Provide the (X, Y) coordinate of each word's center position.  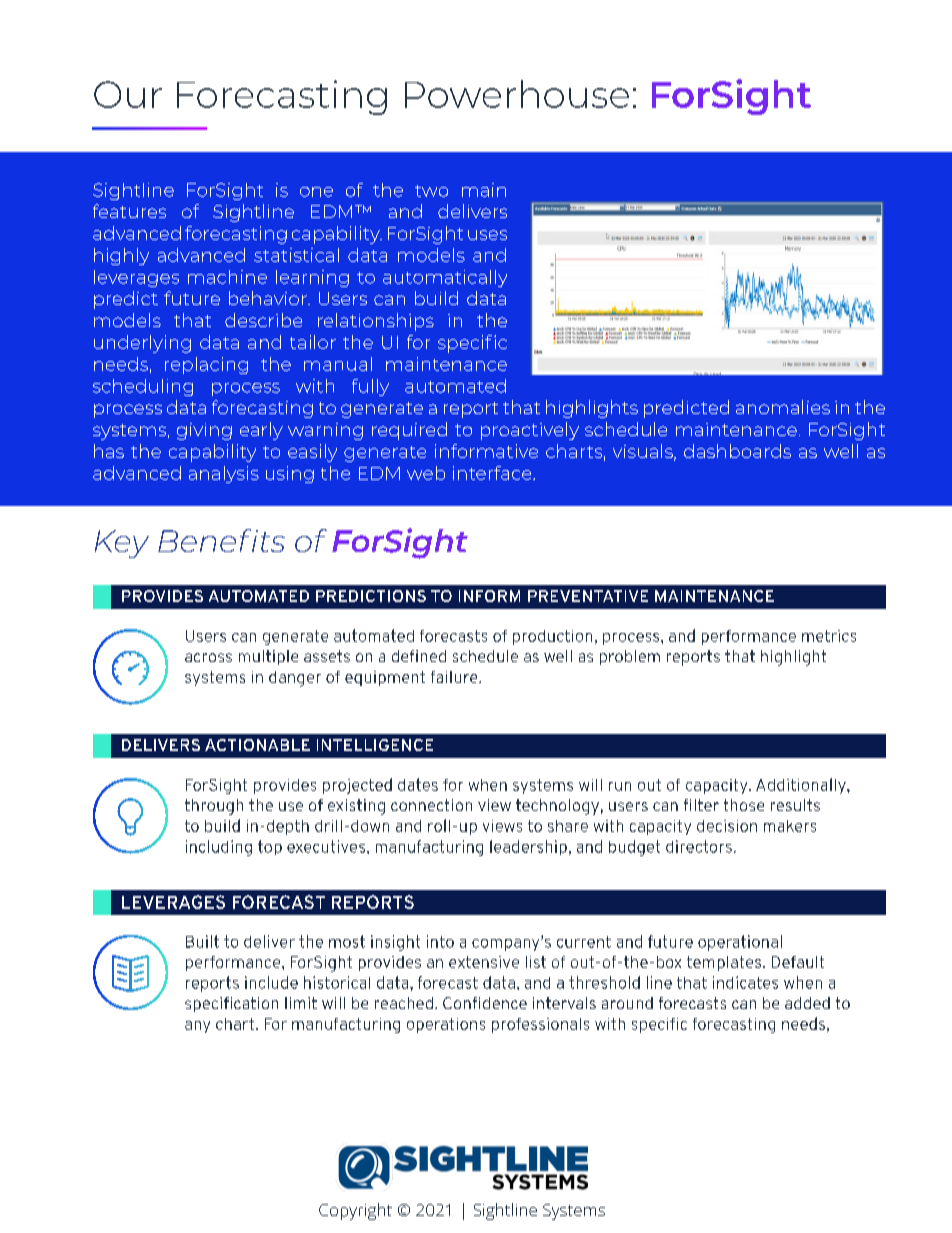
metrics (829, 636)
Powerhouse (517, 94)
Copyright (355, 1211)
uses (487, 235)
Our (128, 94)
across (208, 657)
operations (446, 1025)
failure (455, 677)
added (807, 1003)
